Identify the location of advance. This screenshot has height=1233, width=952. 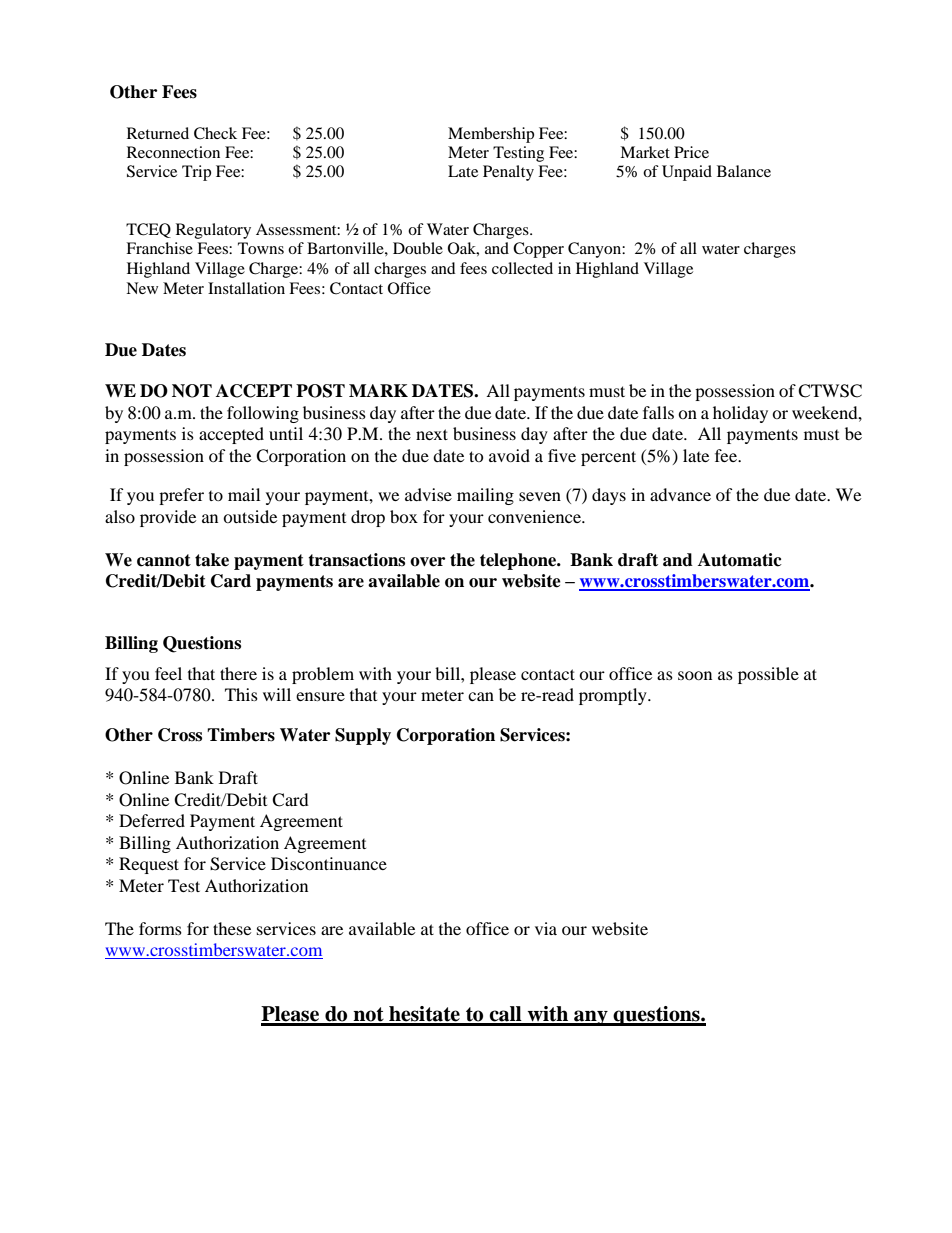
(680, 494).
